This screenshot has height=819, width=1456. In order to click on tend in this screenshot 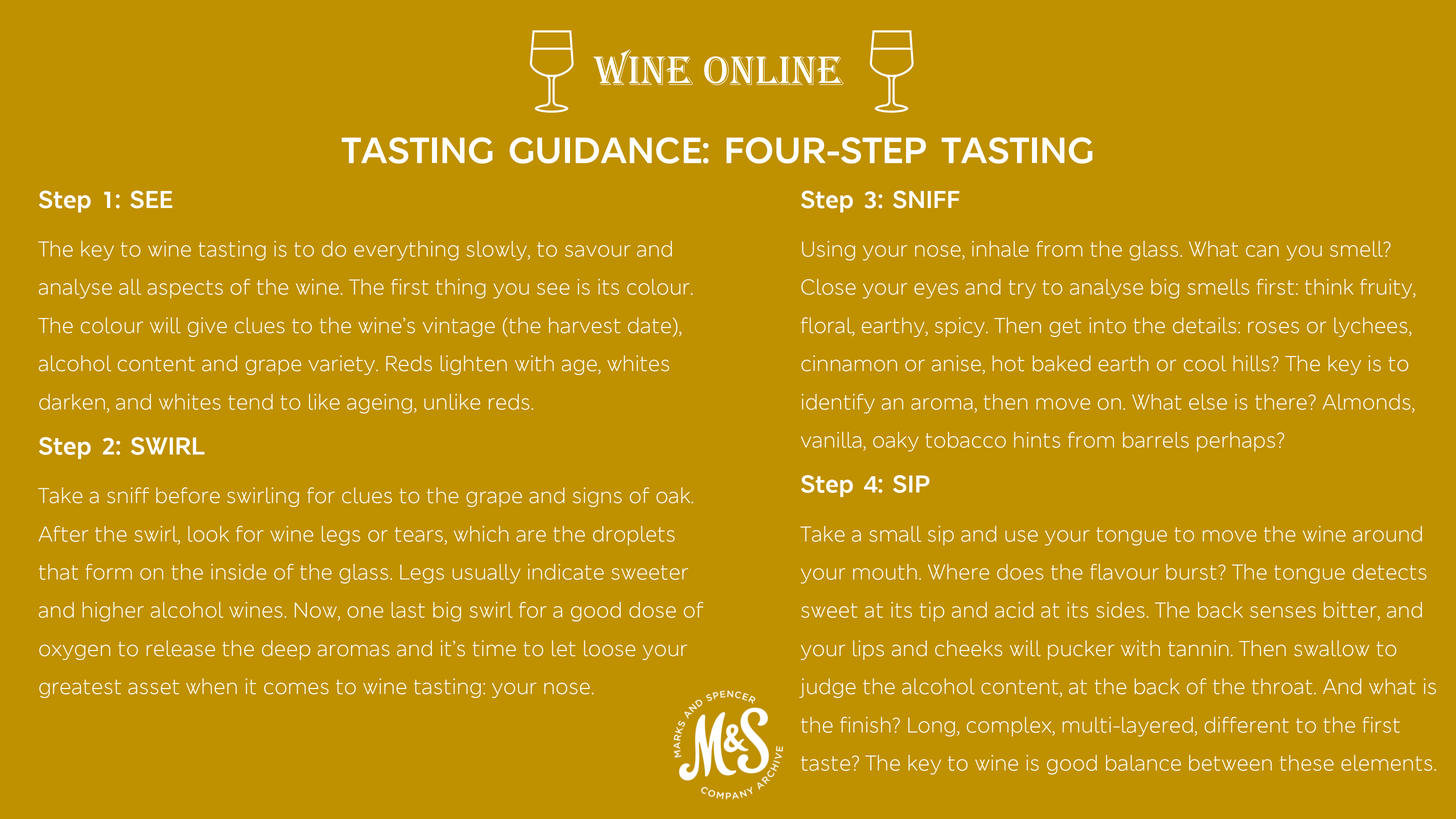, I will do `click(250, 402)`.
